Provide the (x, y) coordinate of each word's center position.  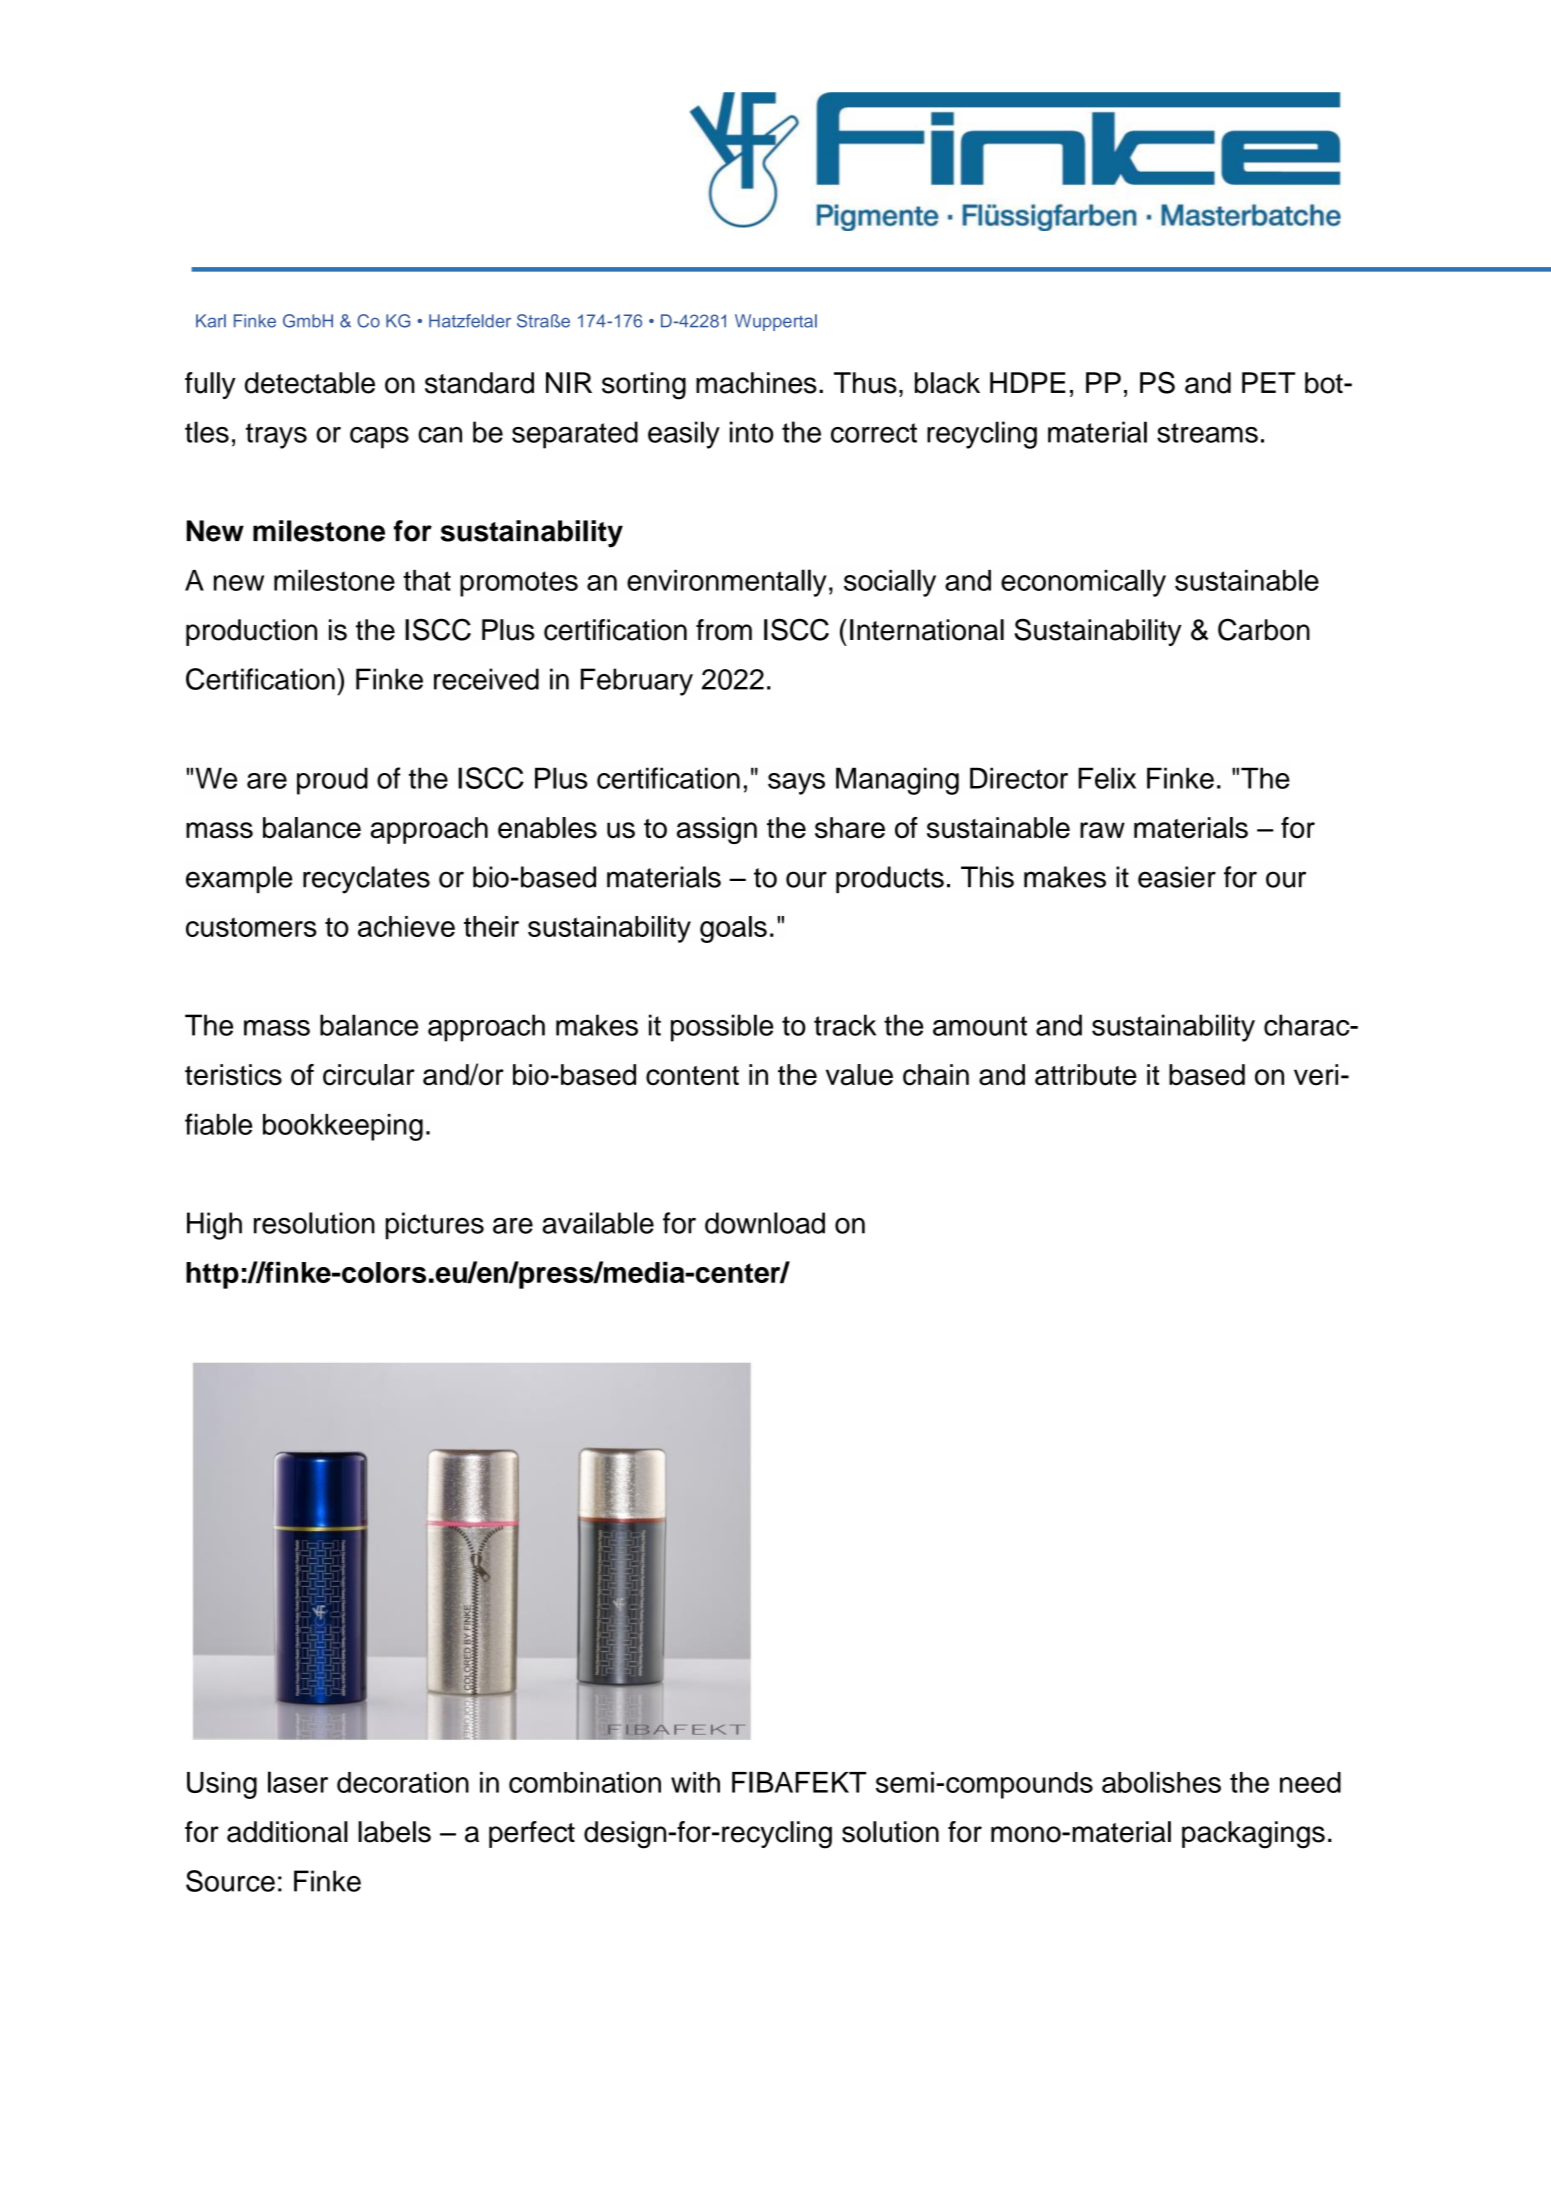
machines (756, 383)
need (1310, 1782)
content (692, 1076)
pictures (435, 1226)
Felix (1107, 778)
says (796, 784)
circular (369, 1075)
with (695, 1782)
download (765, 1223)
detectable (310, 383)
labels (394, 1832)
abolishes (1161, 1782)
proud (332, 781)
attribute (1086, 1075)
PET (1268, 382)
